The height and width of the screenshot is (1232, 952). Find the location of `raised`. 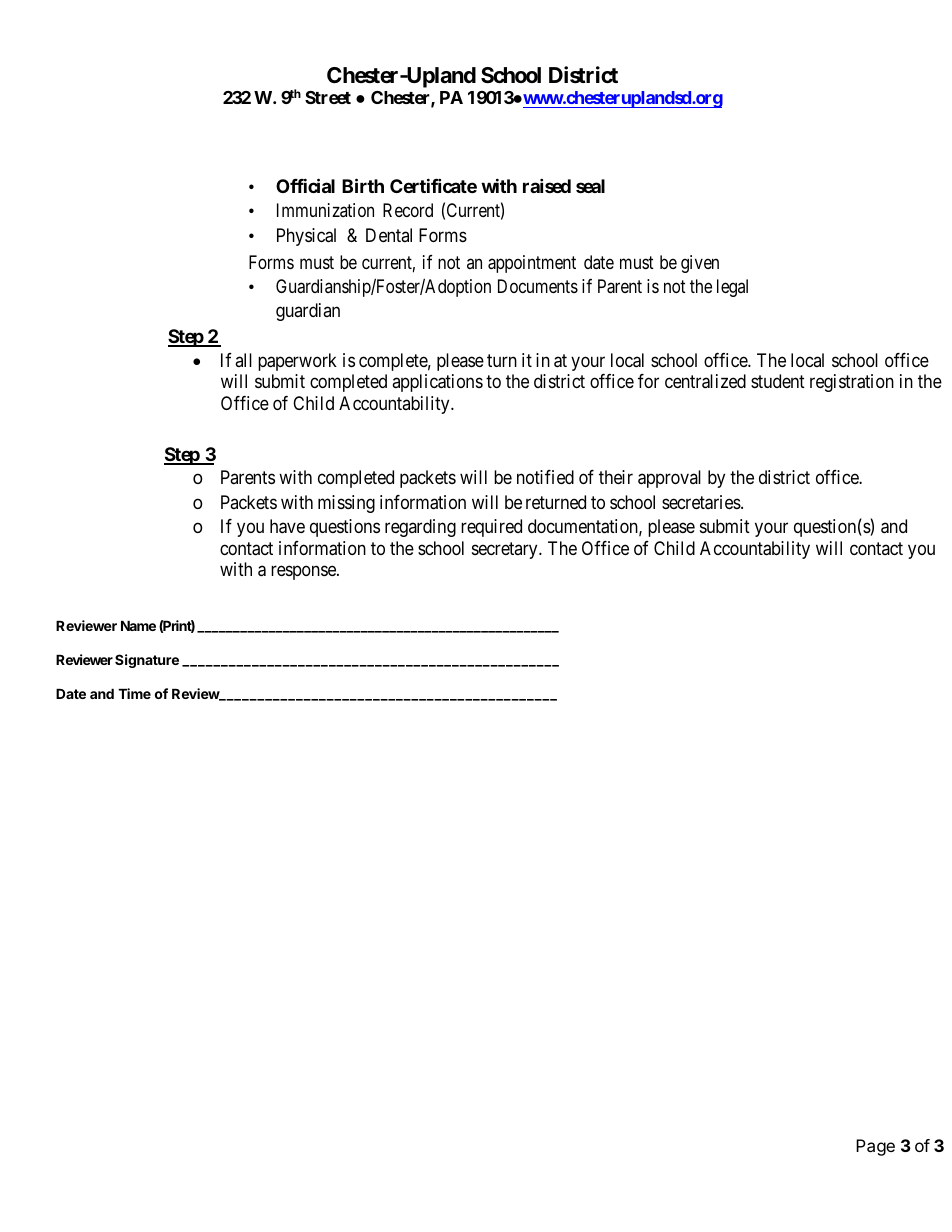

raised is located at coordinates (547, 185).
